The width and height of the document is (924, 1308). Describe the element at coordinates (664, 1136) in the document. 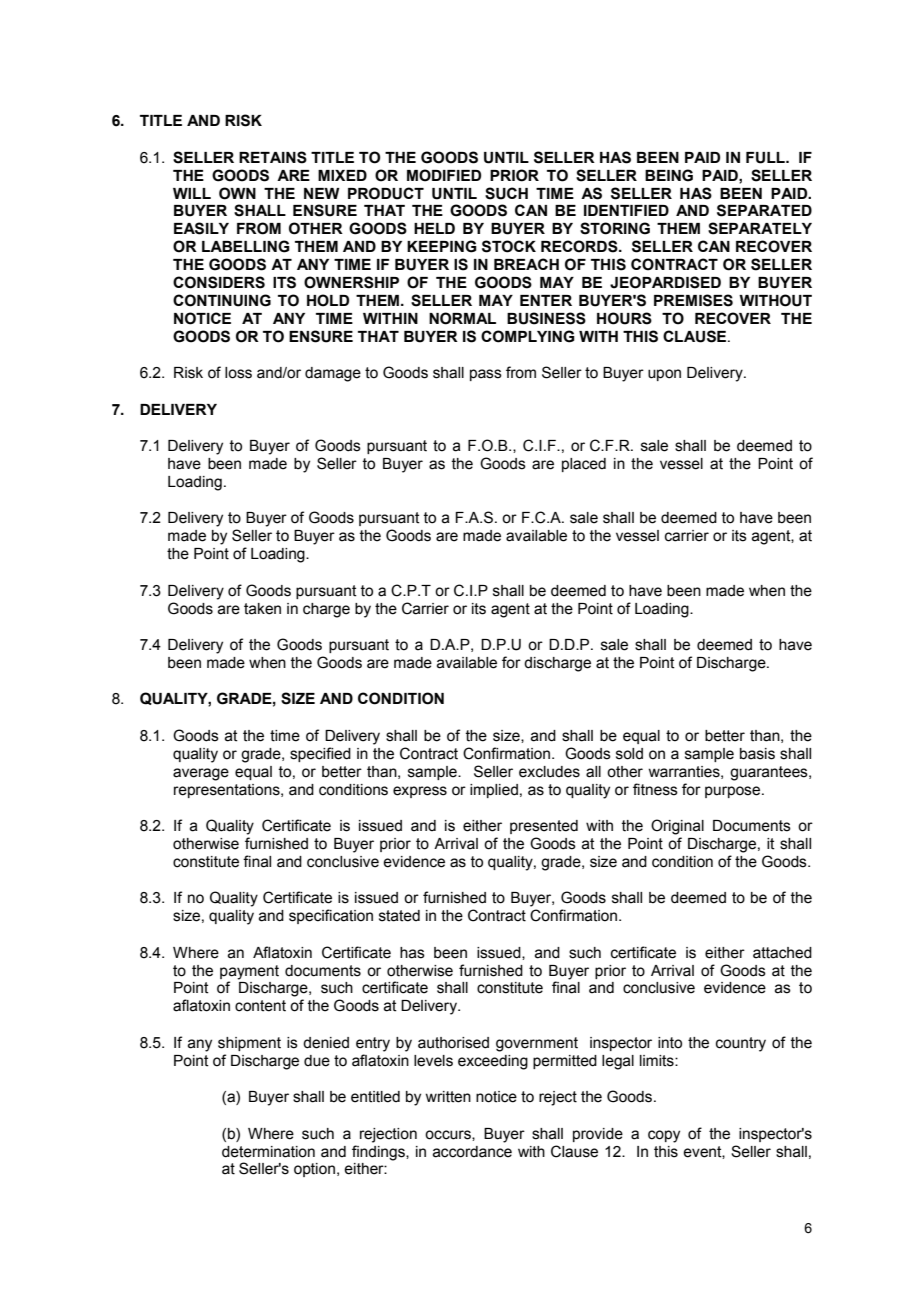

I see `copy` at that location.
